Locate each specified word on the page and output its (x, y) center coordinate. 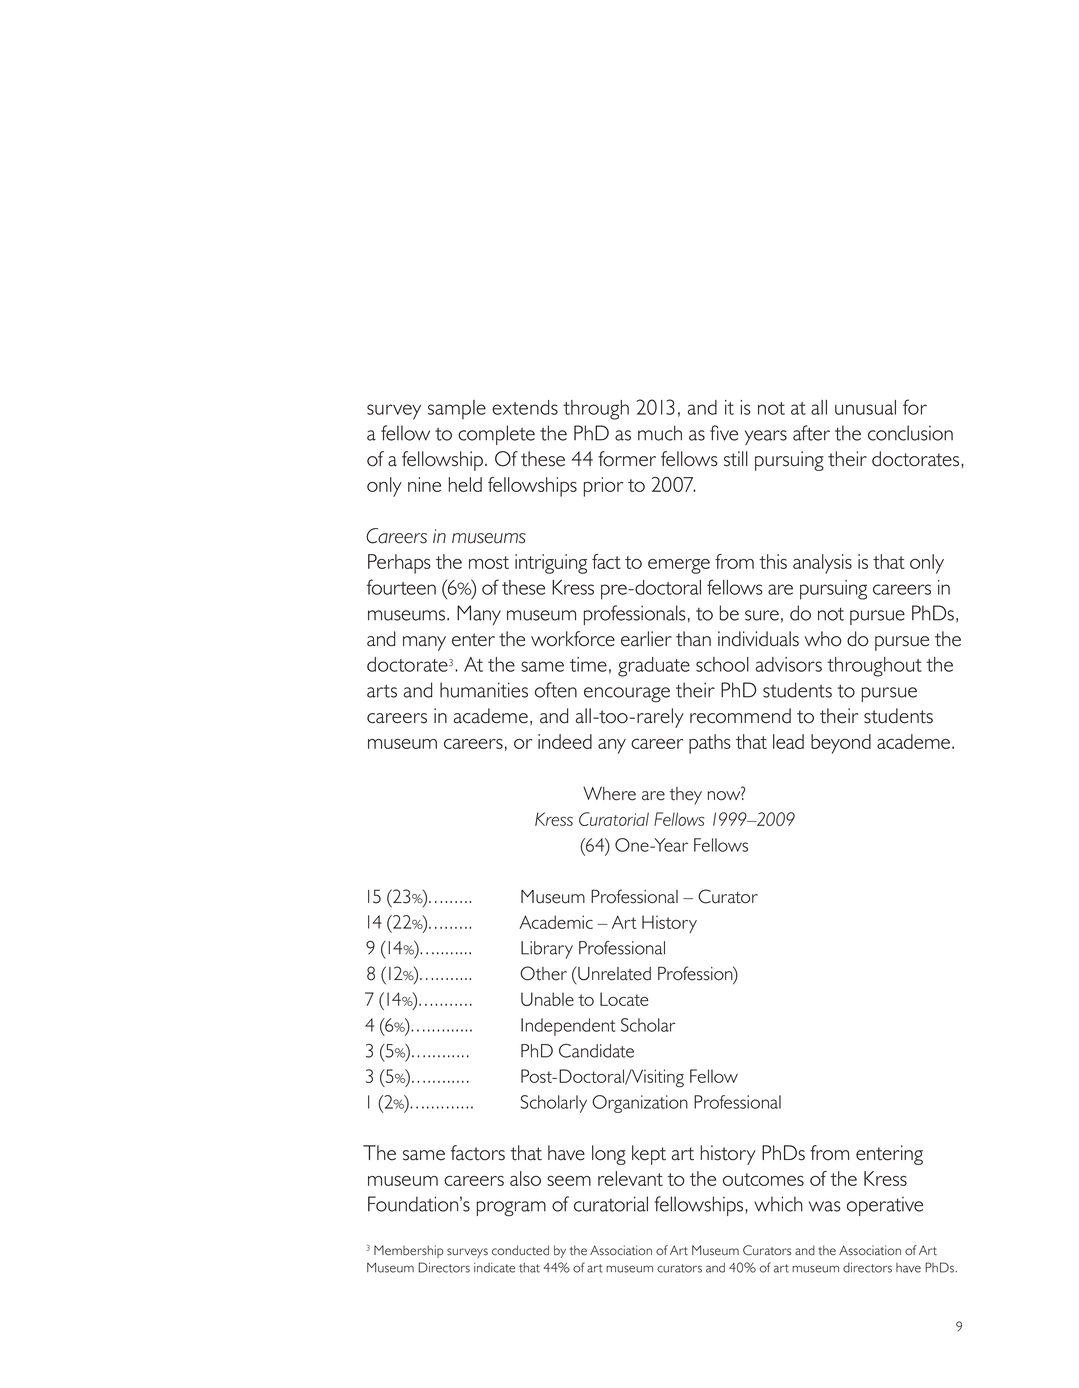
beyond (841, 744)
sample (457, 410)
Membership (409, 1251)
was (825, 1206)
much (660, 433)
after (811, 433)
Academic (556, 922)
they (686, 796)
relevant (630, 1178)
